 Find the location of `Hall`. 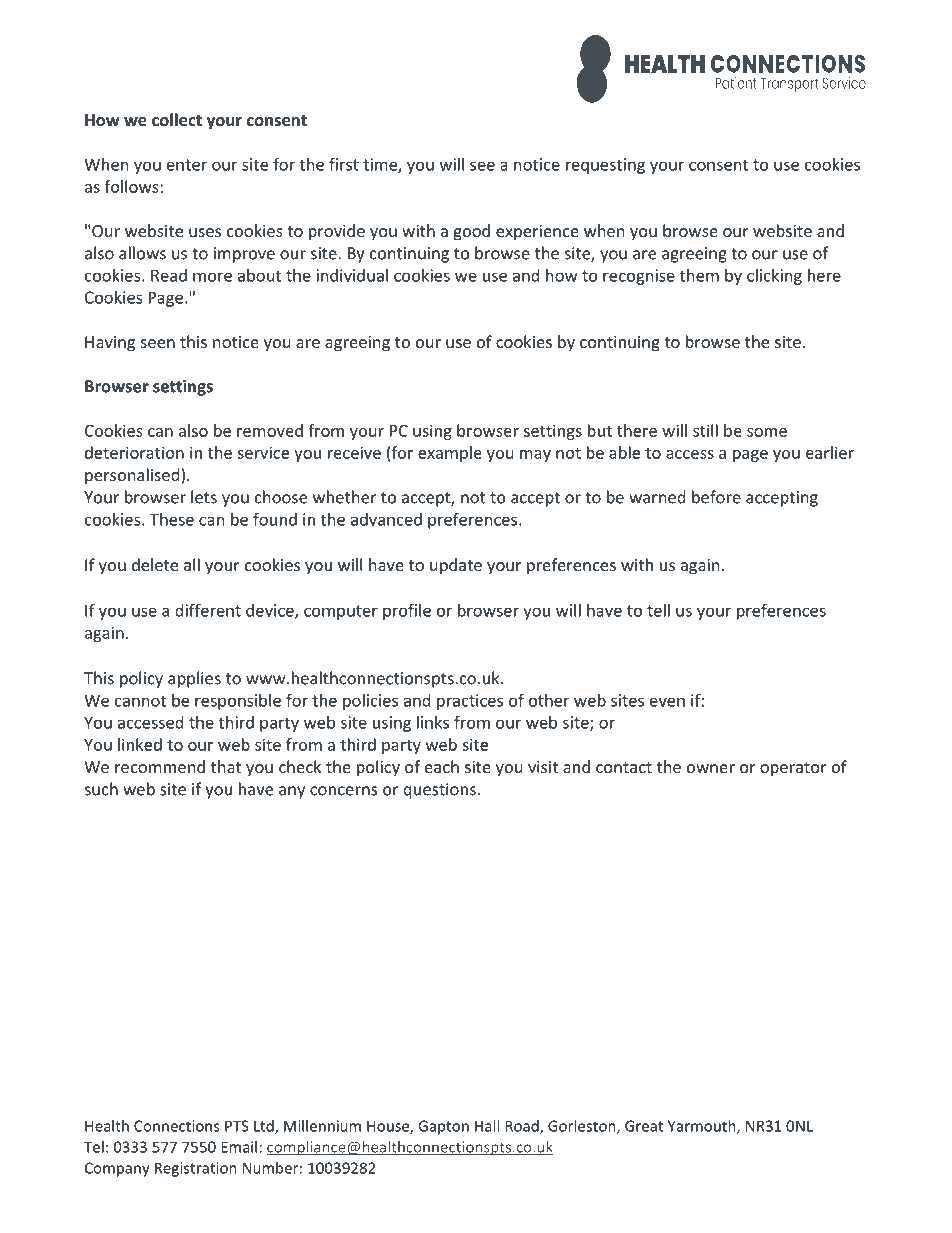

Hall is located at coordinates (487, 1126).
